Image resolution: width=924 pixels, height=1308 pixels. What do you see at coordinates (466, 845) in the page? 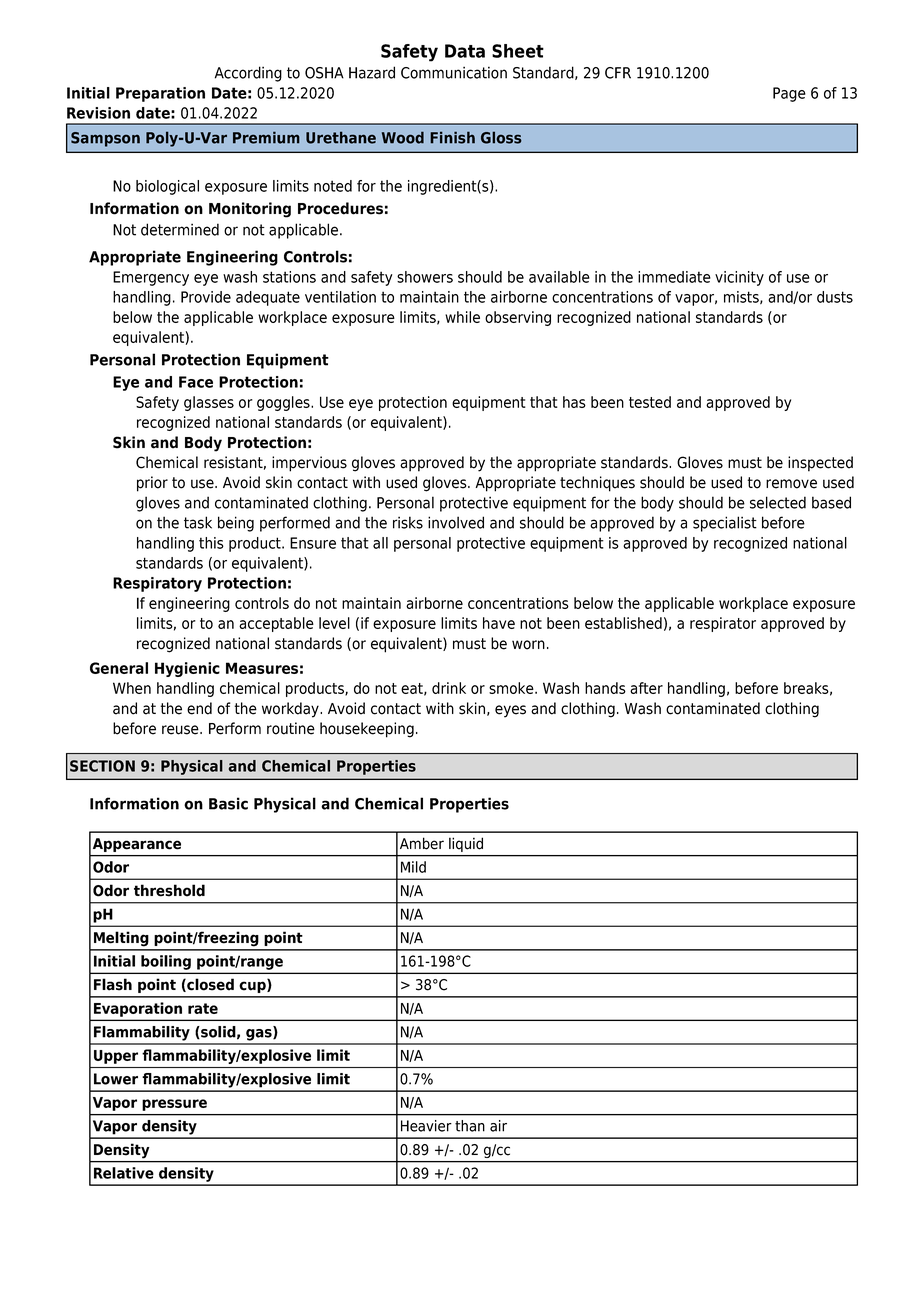
I see `liquid` at bounding box center [466, 845].
